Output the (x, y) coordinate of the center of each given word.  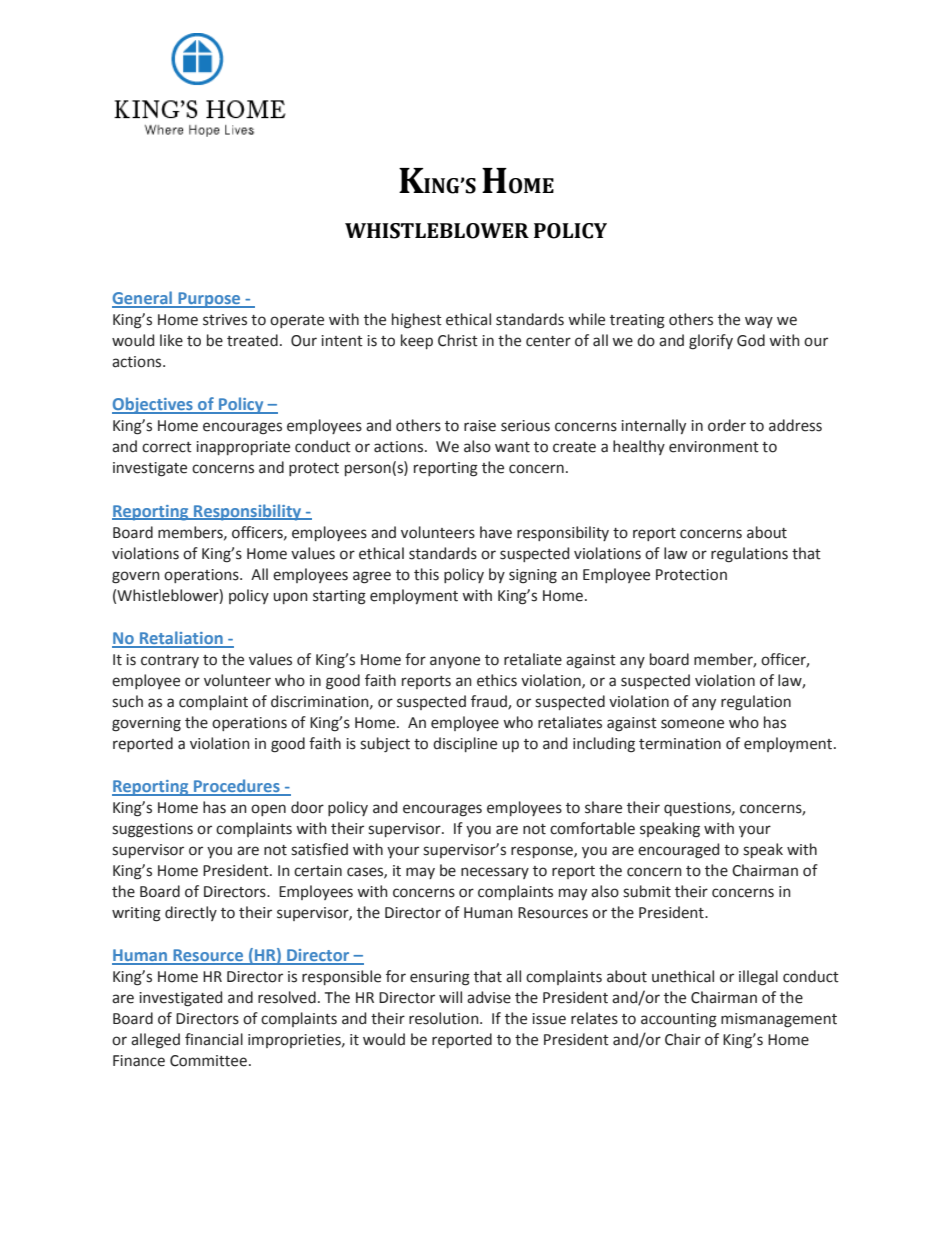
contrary (170, 661)
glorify (711, 342)
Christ (458, 340)
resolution (445, 1018)
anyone (455, 662)
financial (214, 1039)
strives (225, 320)
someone (692, 724)
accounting (679, 1020)
